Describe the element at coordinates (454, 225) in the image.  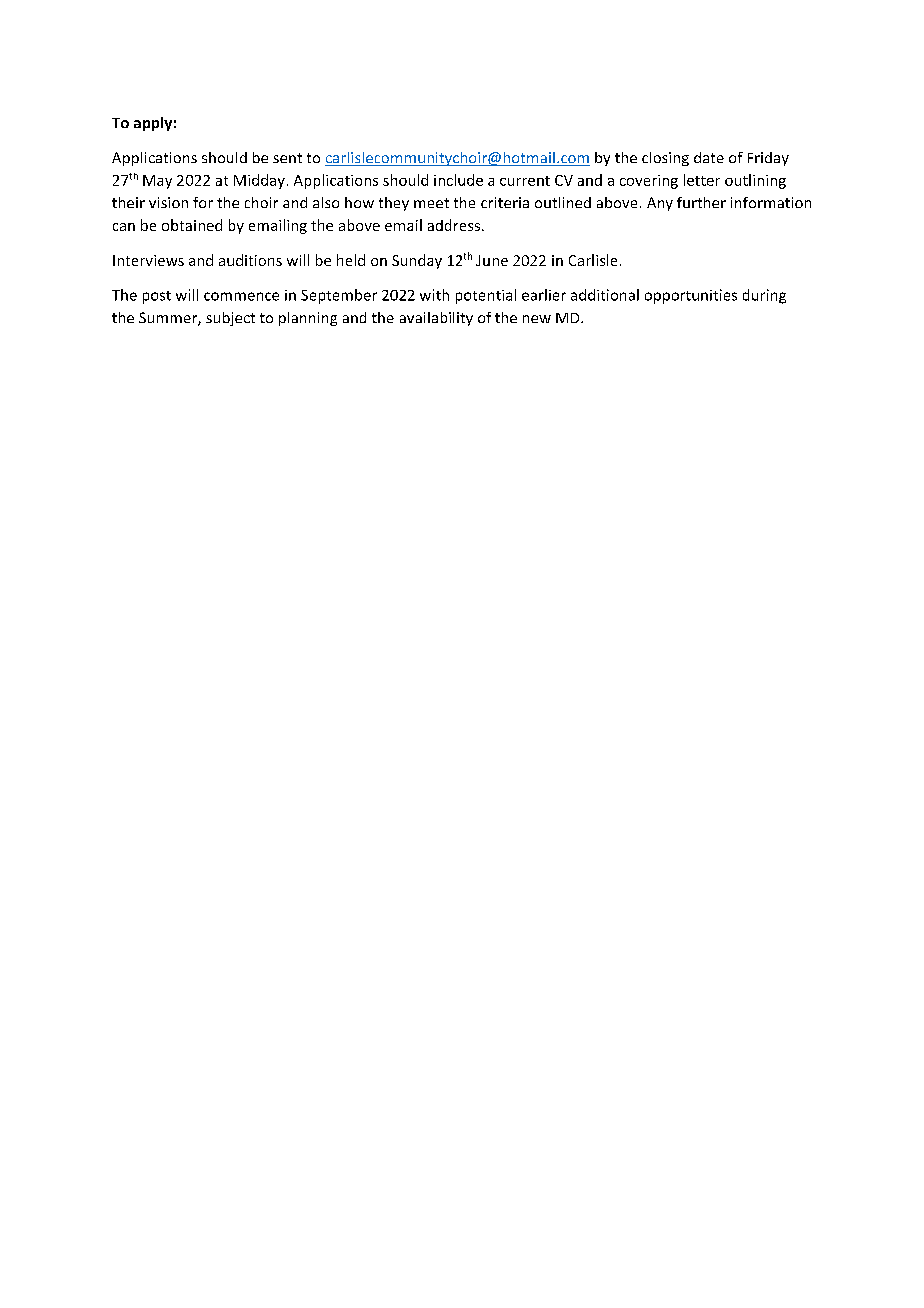
I see `address` at that location.
